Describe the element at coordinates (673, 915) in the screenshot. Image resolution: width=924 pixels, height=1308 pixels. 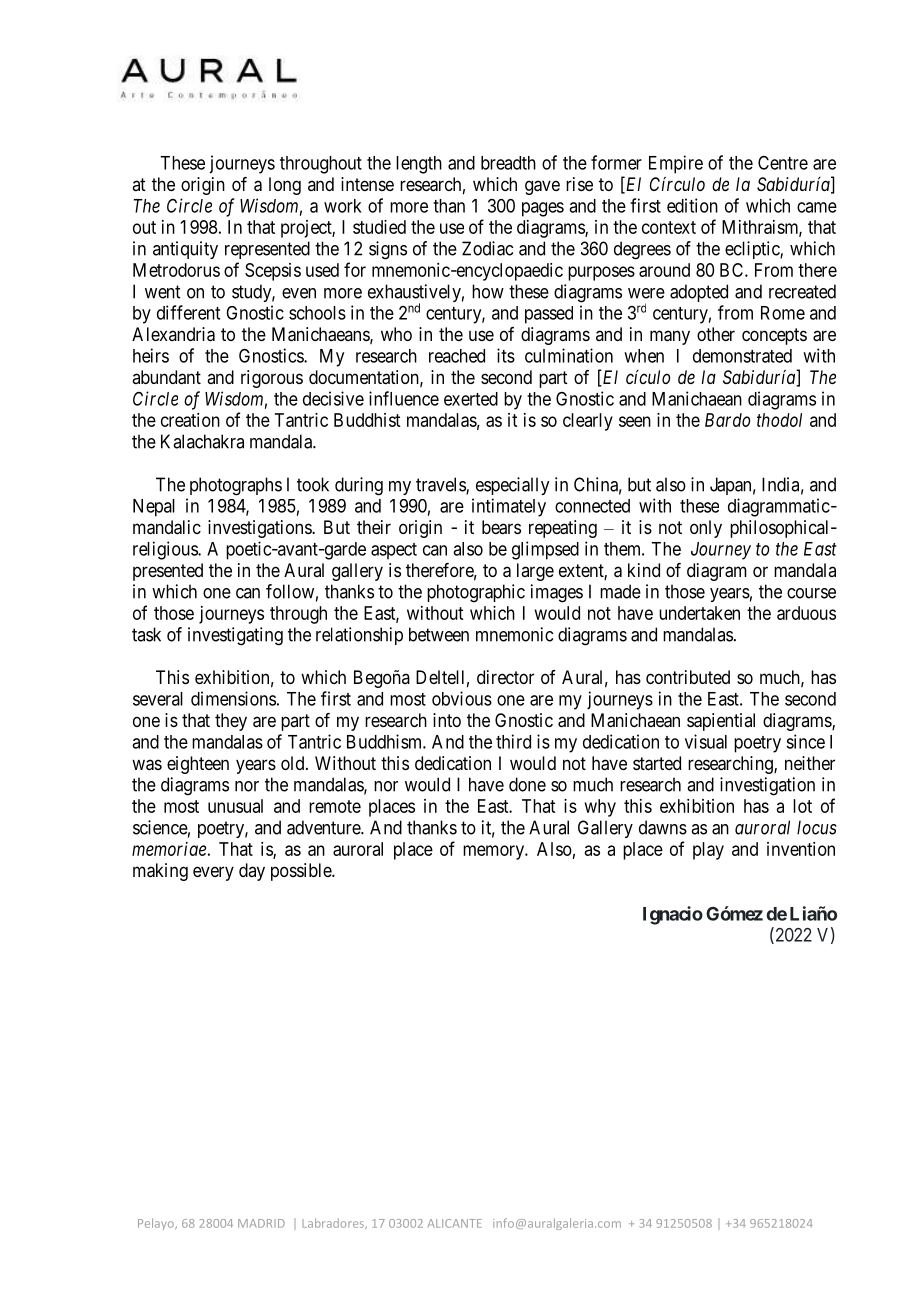
I see `Ignacio` at that location.
